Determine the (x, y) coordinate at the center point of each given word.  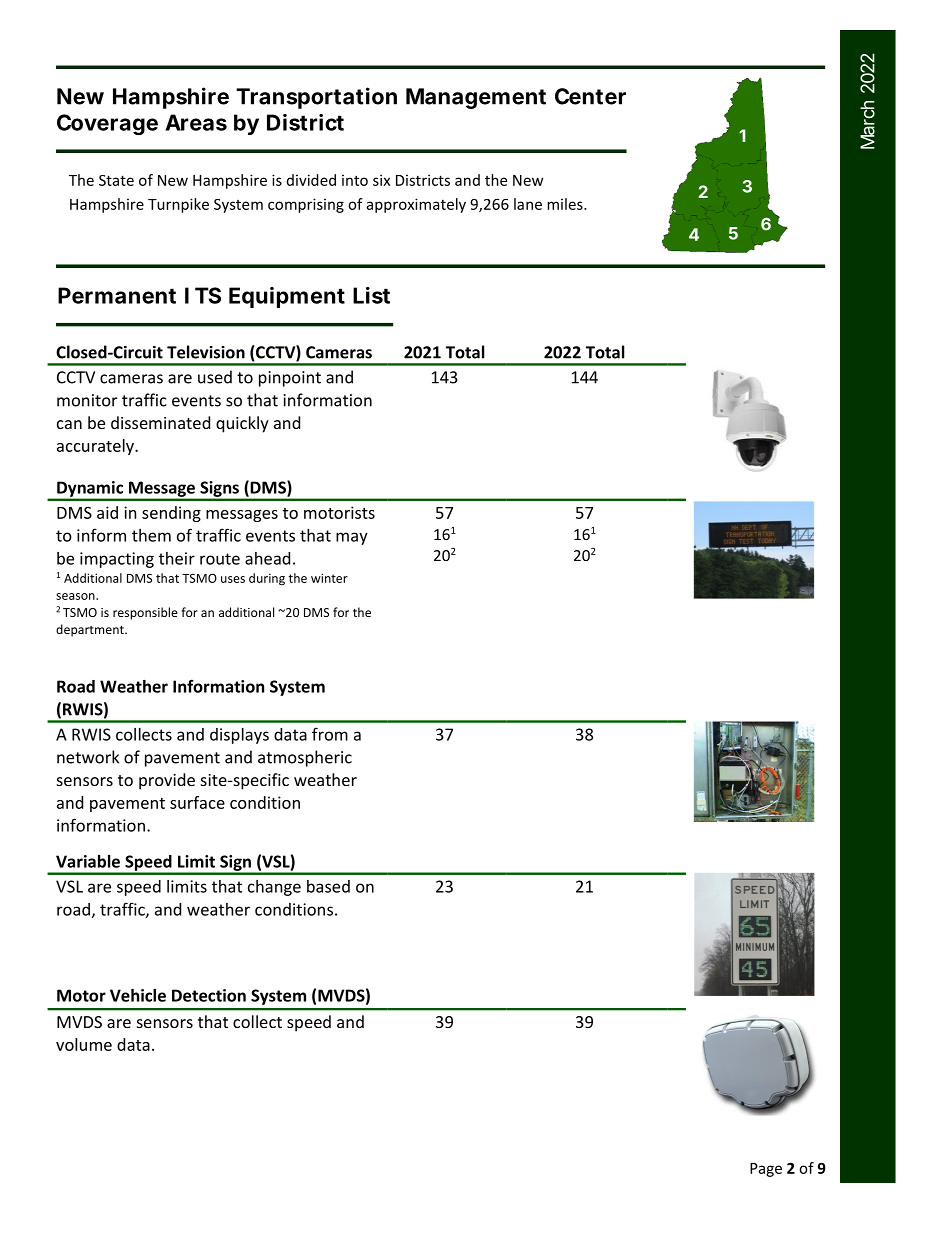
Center (590, 96)
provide (167, 781)
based (328, 886)
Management (476, 98)
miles (566, 204)
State (116, 180)
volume (84, 1044)
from (330, 734)
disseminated (160, 422)
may (352, 538)
